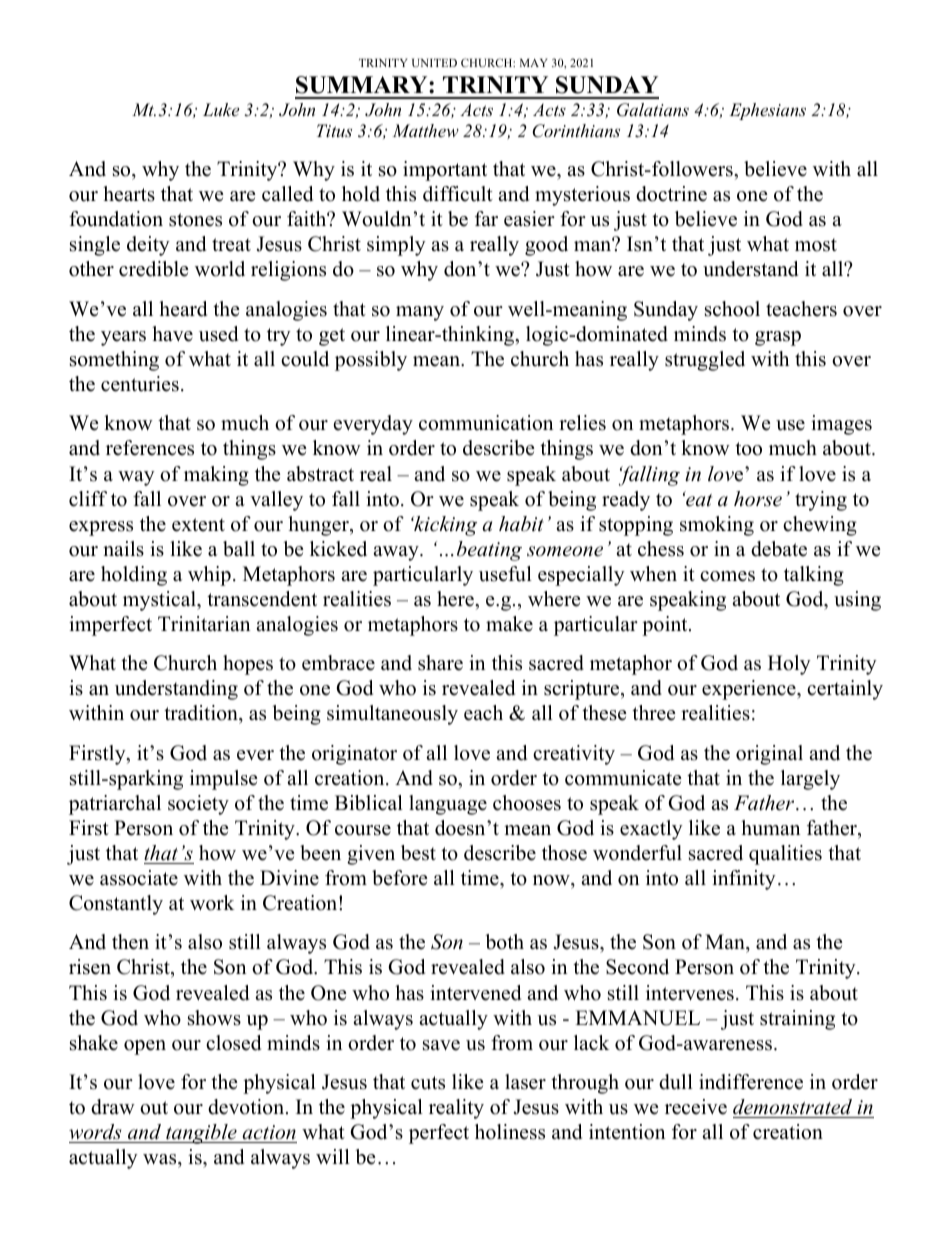 This screenshot has height=1233, width=952. I want to click on work, so click(212, 903).
